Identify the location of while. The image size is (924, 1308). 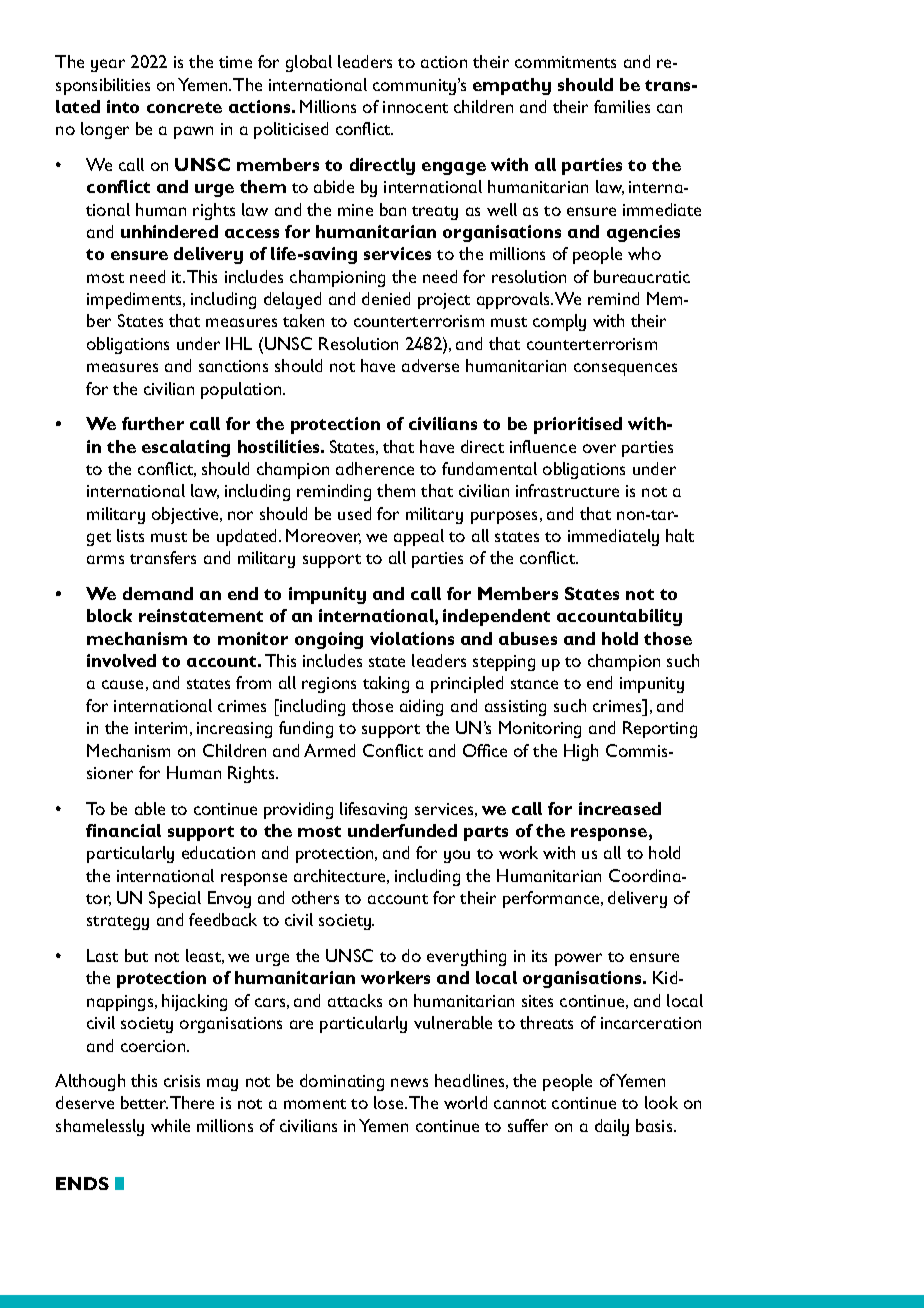
(170, 1125).
